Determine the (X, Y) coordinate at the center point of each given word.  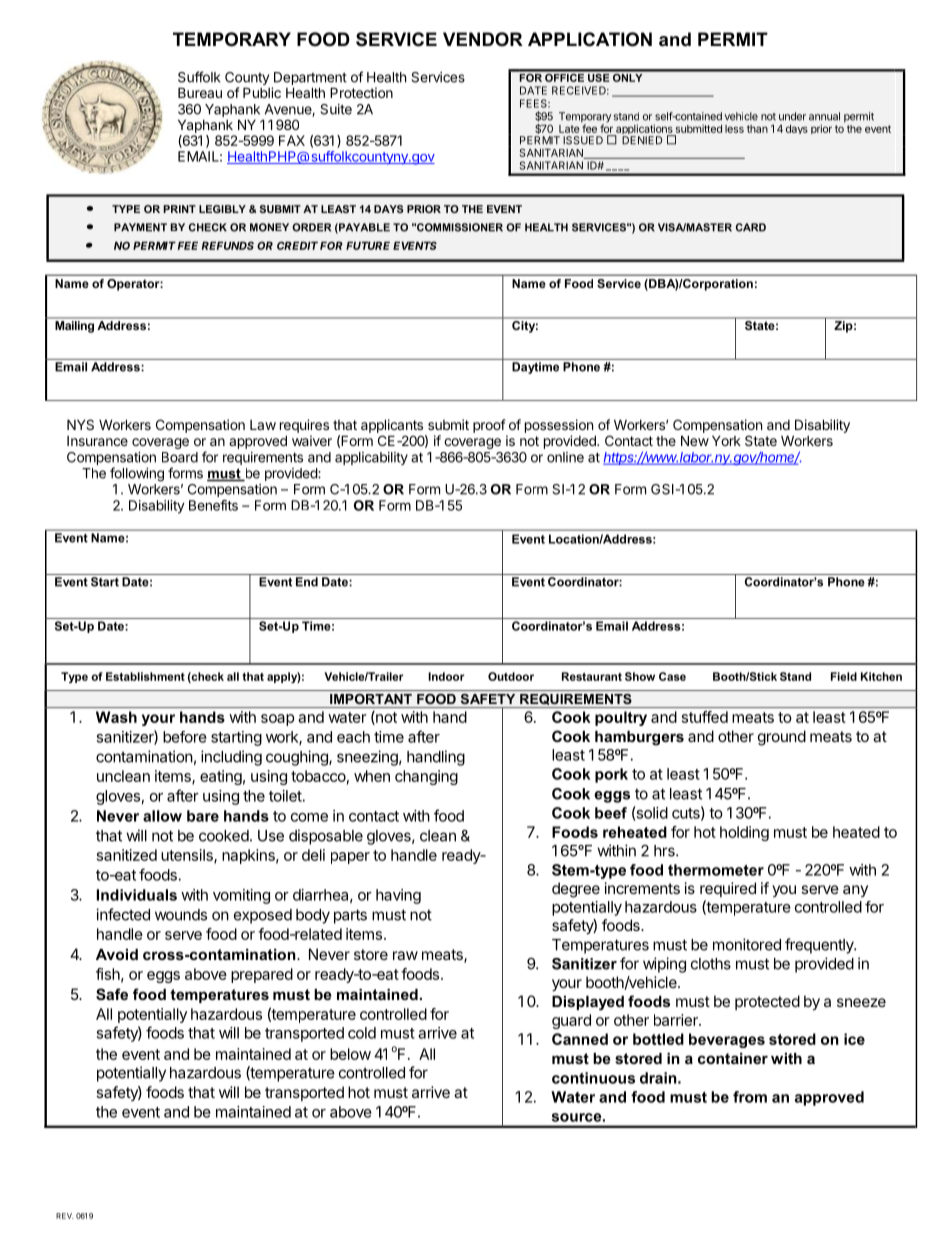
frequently (820, 946)
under (792, 116)
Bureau (200, 92)
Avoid (117, 954)
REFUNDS (228, 245)
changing (426, 777)
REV (65, 1216)
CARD (751, 227)
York (726, 440)
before (185, 737)
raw (405, 955)
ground (782, 738)
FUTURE (368, 246)
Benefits (213, 505)
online (565, 457)
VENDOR (483, 39)
